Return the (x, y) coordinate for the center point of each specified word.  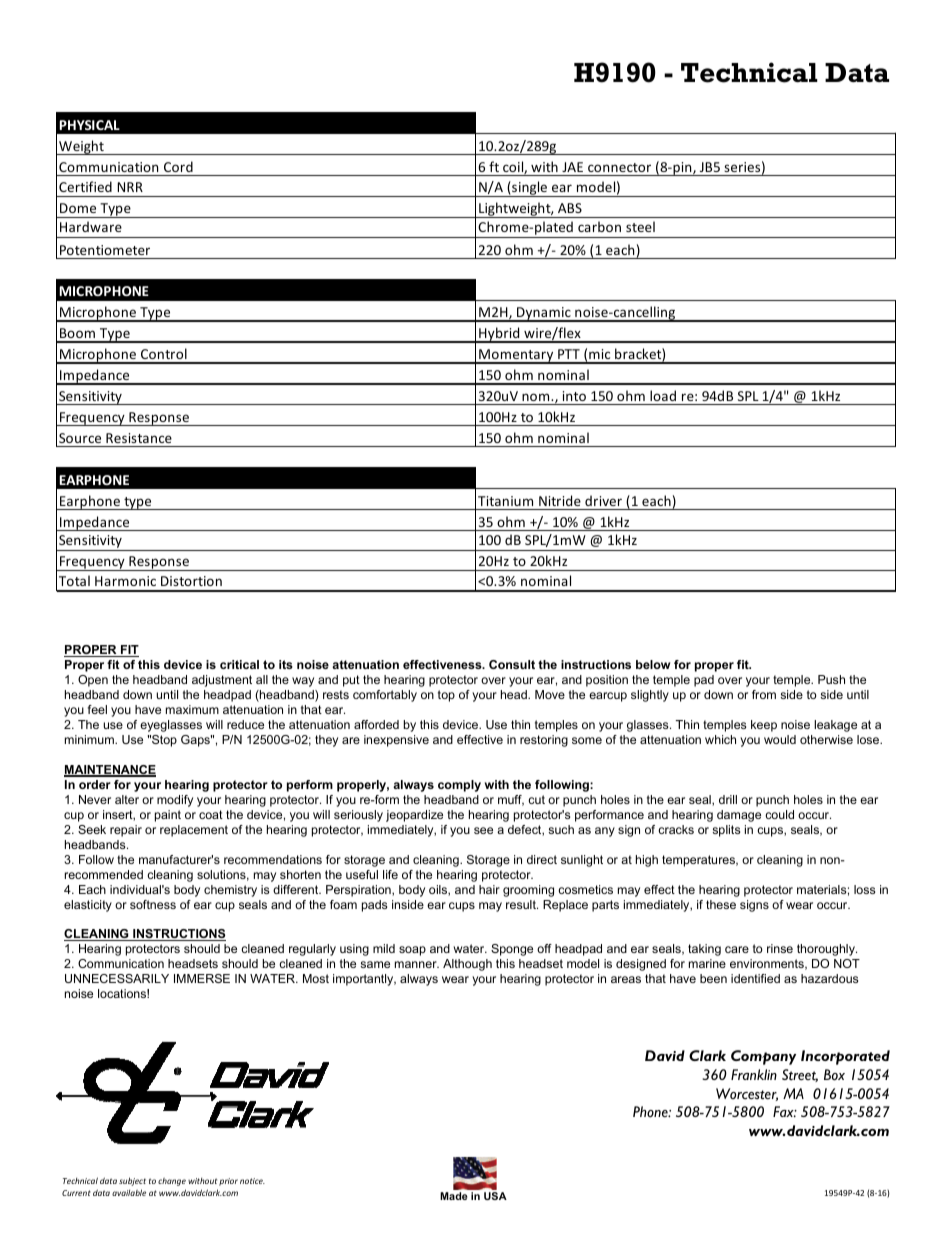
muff (511, 800)
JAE (572, 167)
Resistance (139, 438)
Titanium (505, 501)
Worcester (747, 1094)
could (779, 814)
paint (168, 816)
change (172, 1182)
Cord (178, 166)
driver (603, 500)
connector (619, 167)
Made (454, 1196)
